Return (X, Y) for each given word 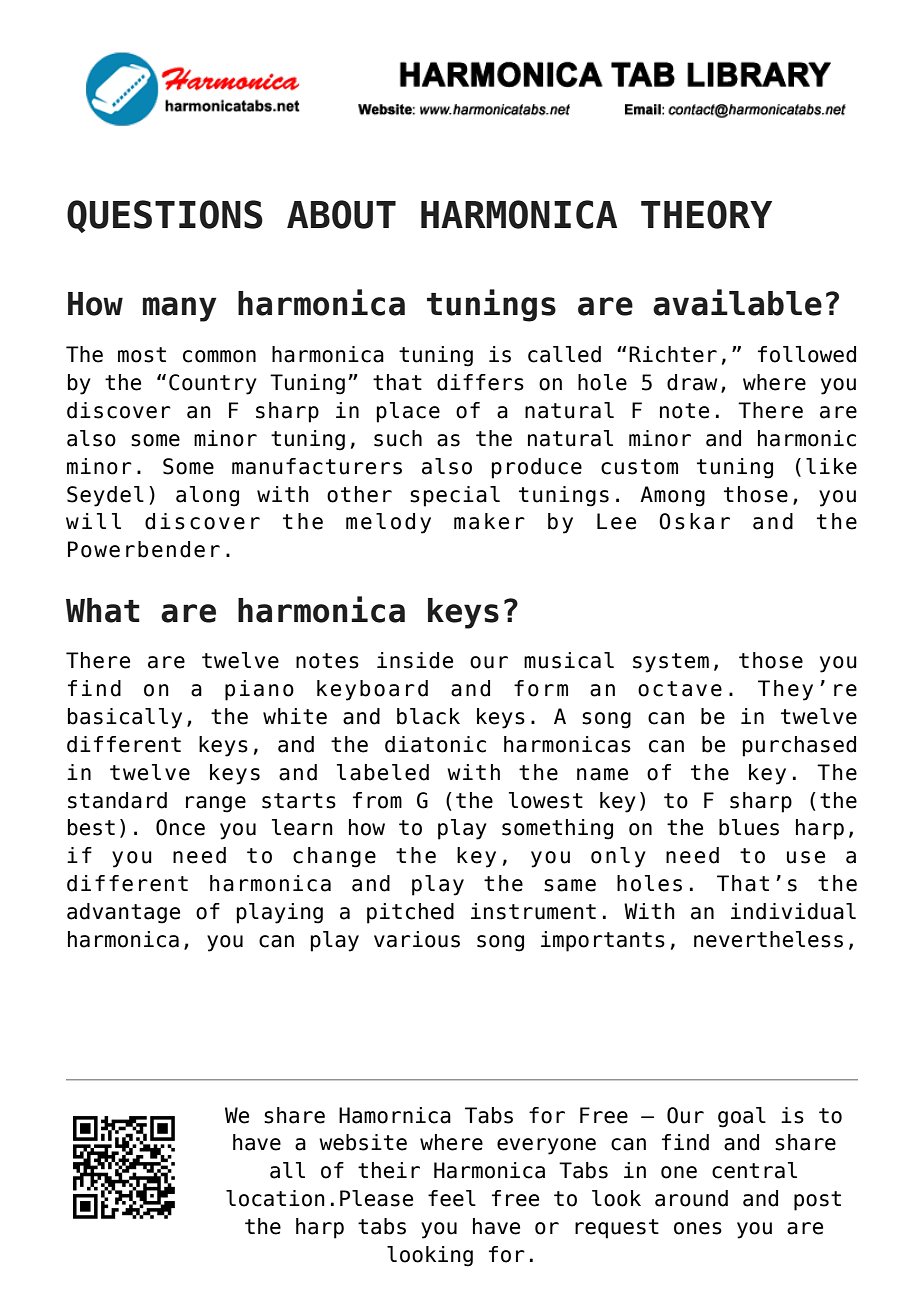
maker (489, 521)
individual (793, 911)
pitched (410, 913)
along (207, 496)
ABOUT (341, 214)
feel (452, 1198)
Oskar (694, 521)
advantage (123, 913)
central (754, 1170)
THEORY (706, 214)
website (363, 1142)
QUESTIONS (165, 216)
